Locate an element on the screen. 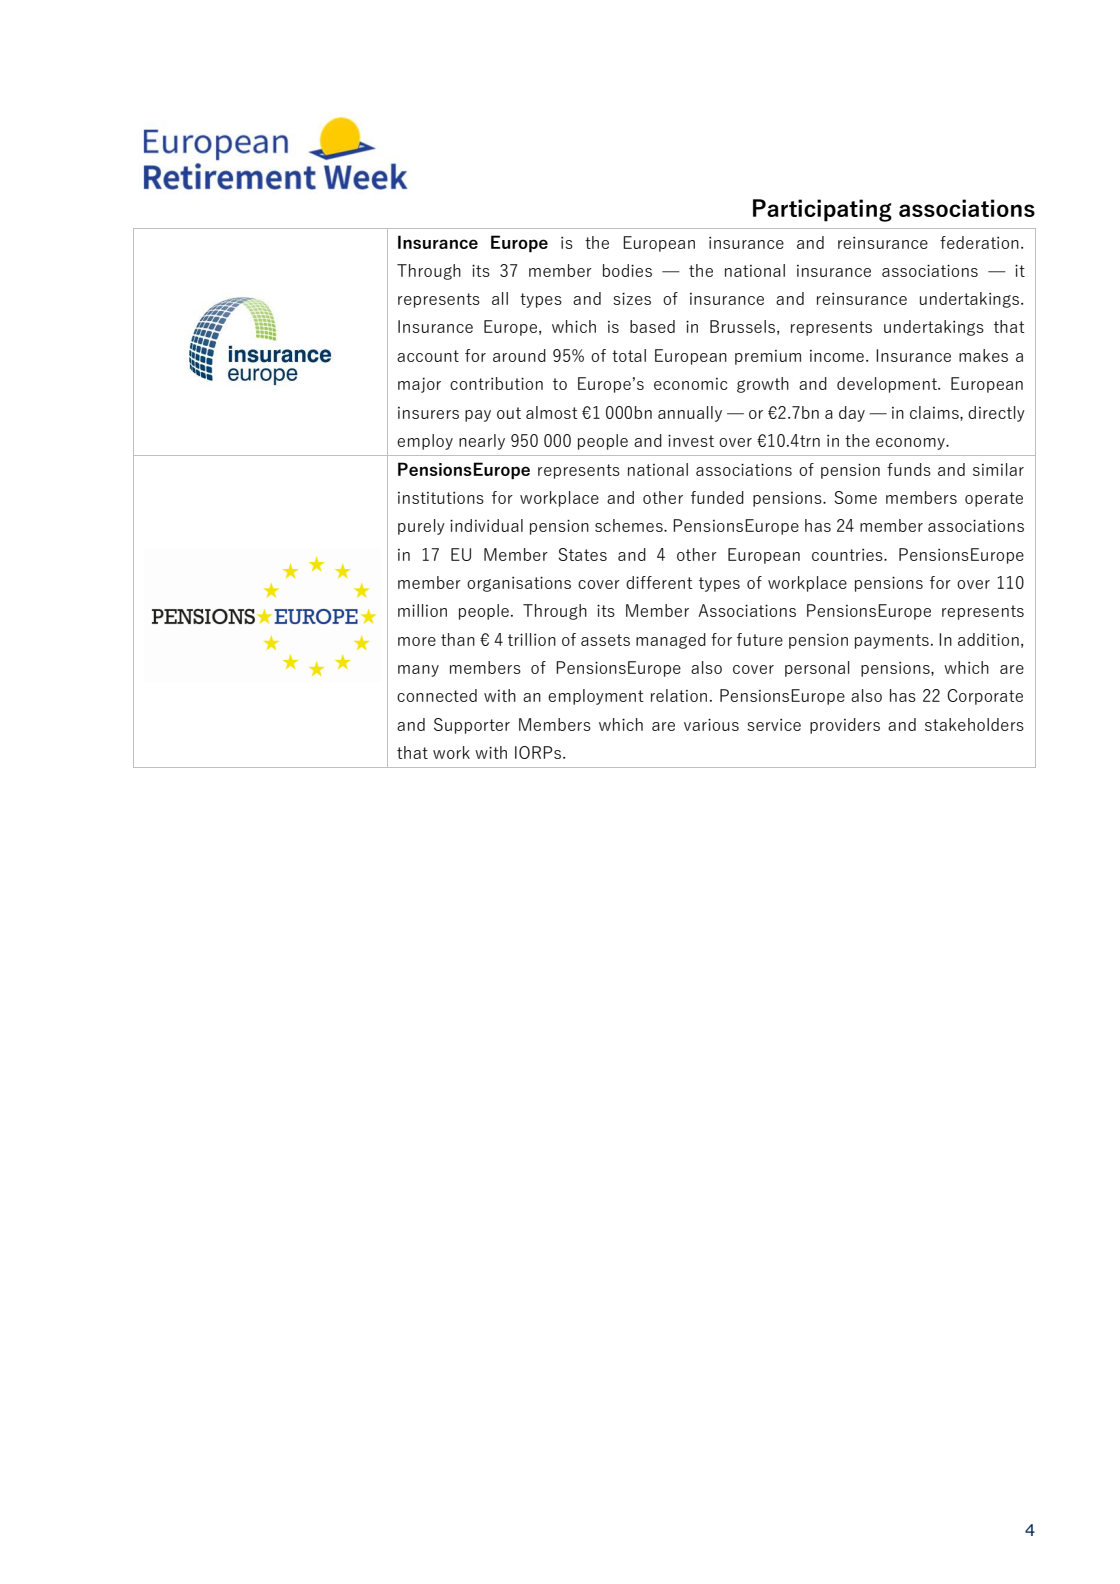 This screenshot has height=1584, width=1120. countries is located at coordinates (848, 555).
